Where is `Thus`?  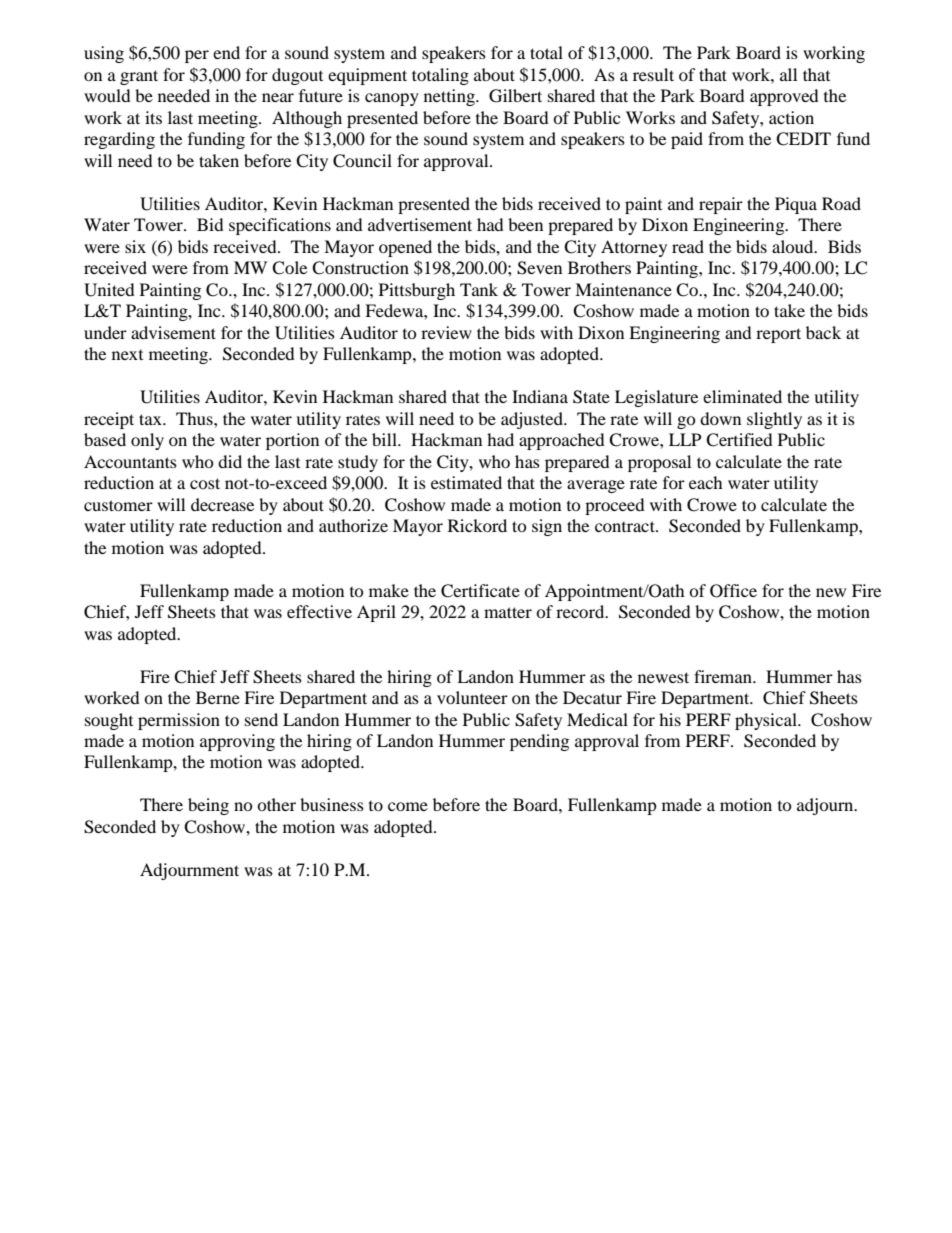
Thus is located at coordinates (195, 418).
